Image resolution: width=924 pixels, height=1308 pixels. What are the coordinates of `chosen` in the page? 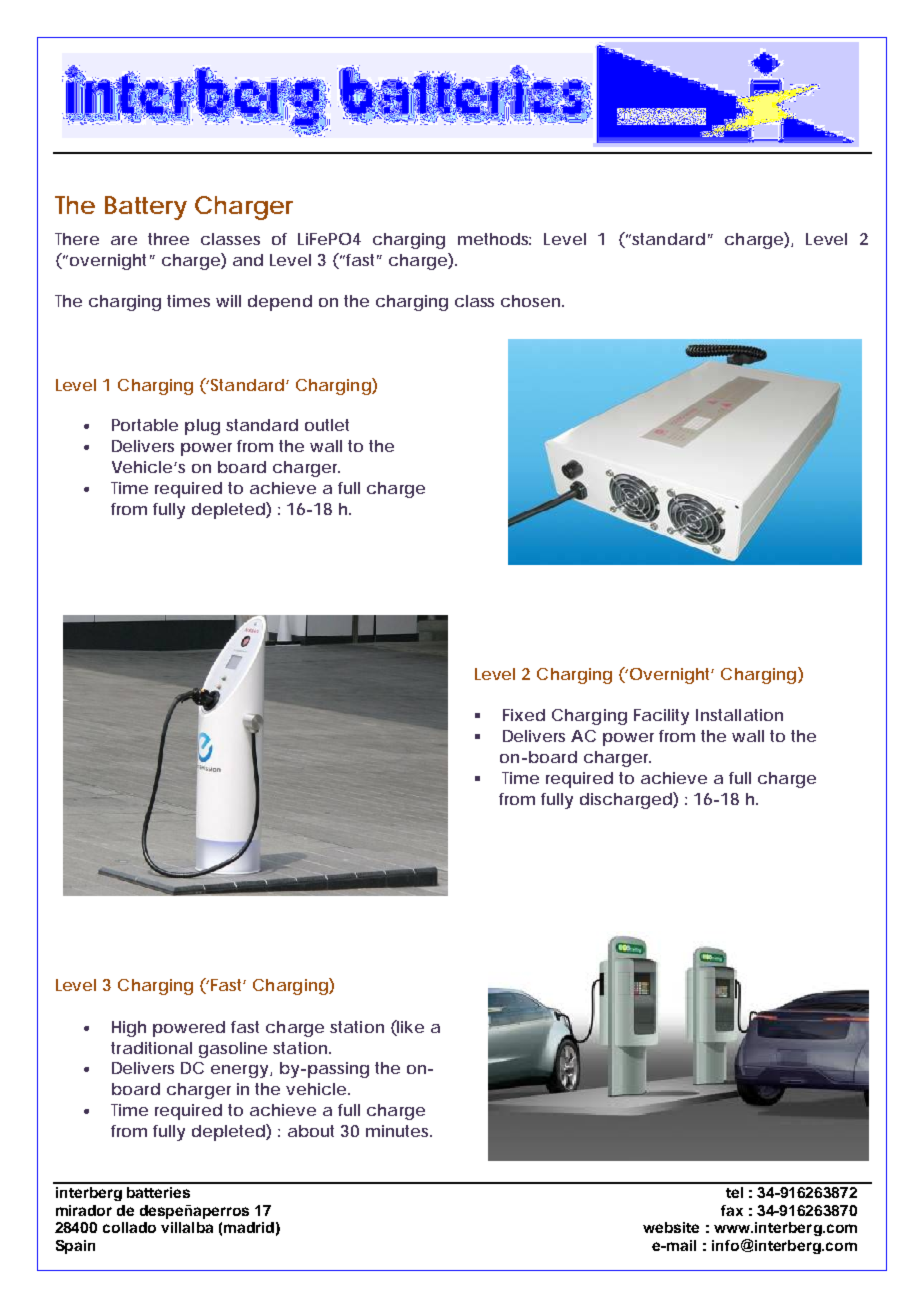 It's located at (532, 301).
